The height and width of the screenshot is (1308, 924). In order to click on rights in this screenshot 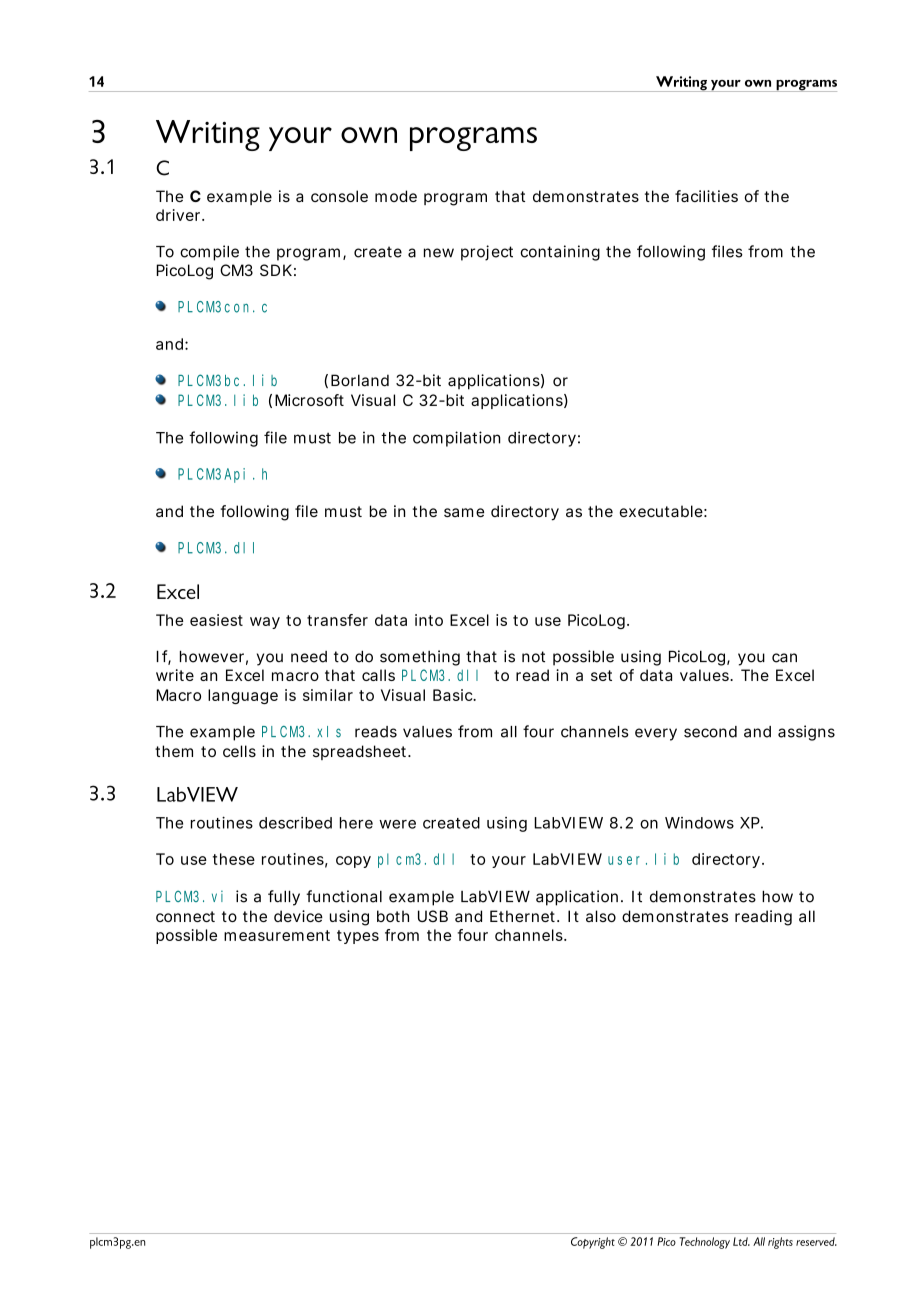, I will do `click(780, 1243)`.
